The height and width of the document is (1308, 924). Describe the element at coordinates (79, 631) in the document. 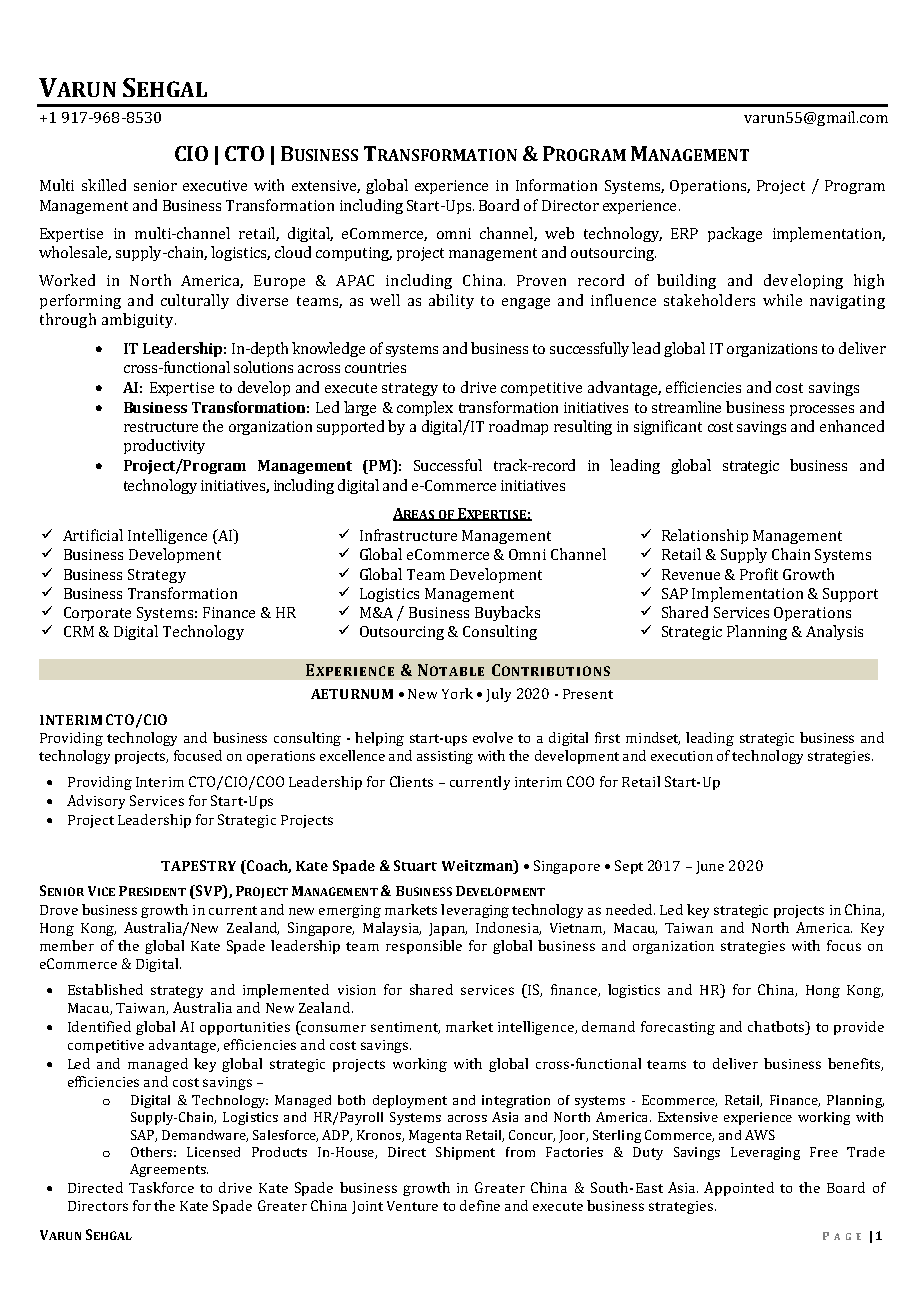

I see `CRM` at that location.
